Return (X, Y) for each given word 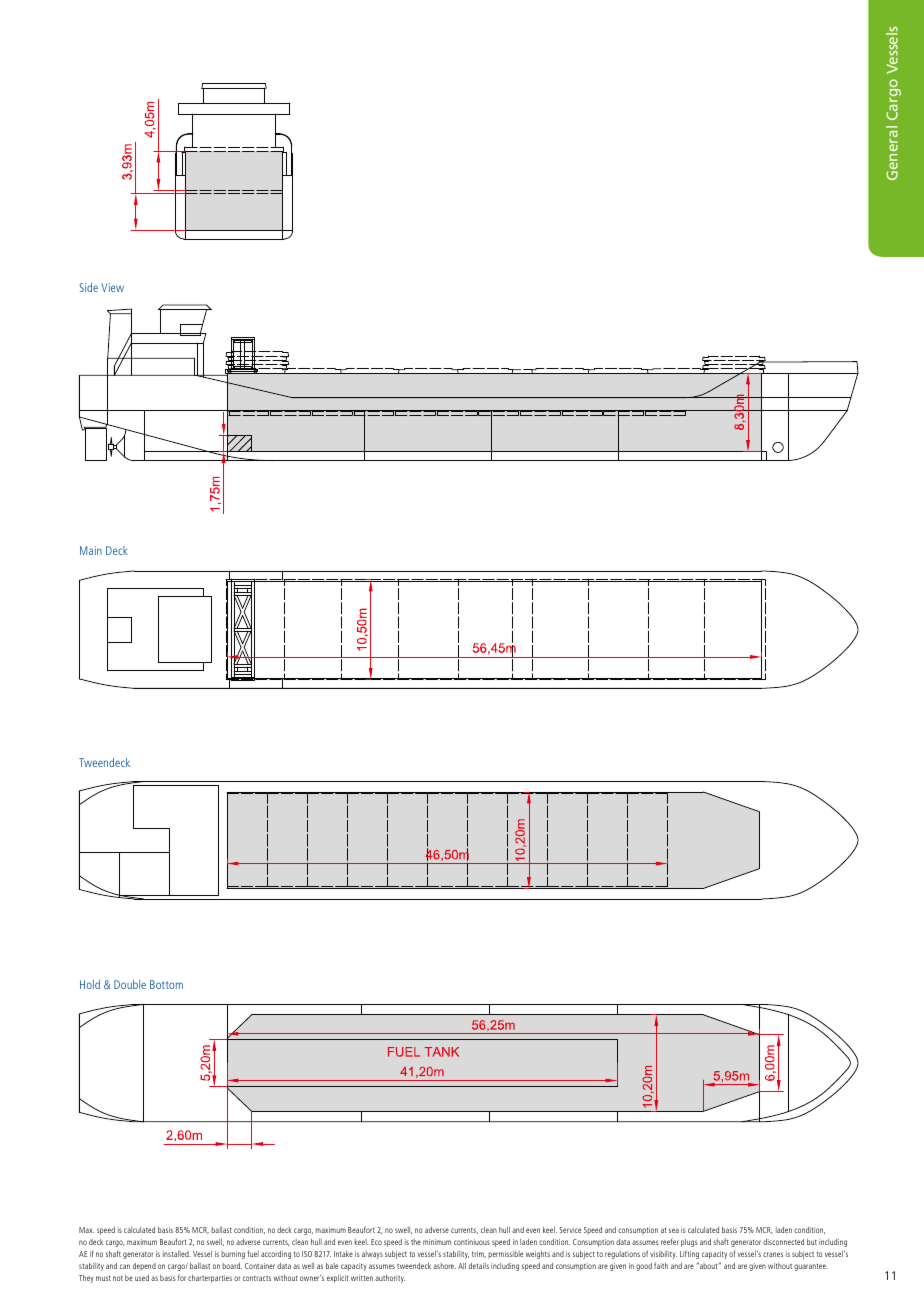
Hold (90, 984)
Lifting (689, 1254)
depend (144, 1266)
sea (674, 1230)
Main (91, 550)
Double (130, 984)
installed (177, 1254)
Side (88, 287)
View (112, 287)
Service (570, 1230)
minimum (437, 1242)
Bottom (166, 984)
